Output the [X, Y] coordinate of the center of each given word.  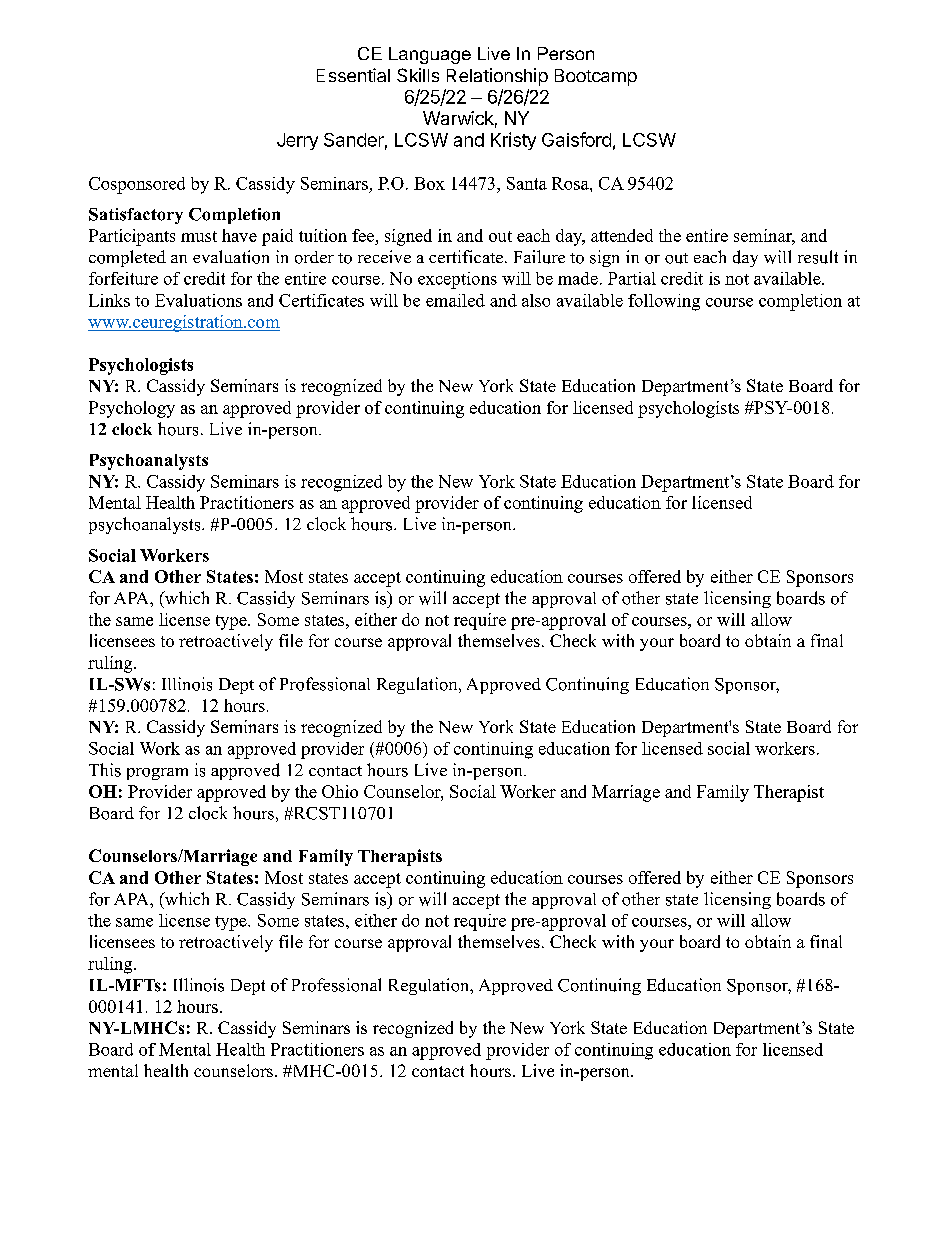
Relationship [497, 77]
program [157, 774]
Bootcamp [596, 77]
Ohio [340, 791]
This [105, 770]
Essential [353, 75]
